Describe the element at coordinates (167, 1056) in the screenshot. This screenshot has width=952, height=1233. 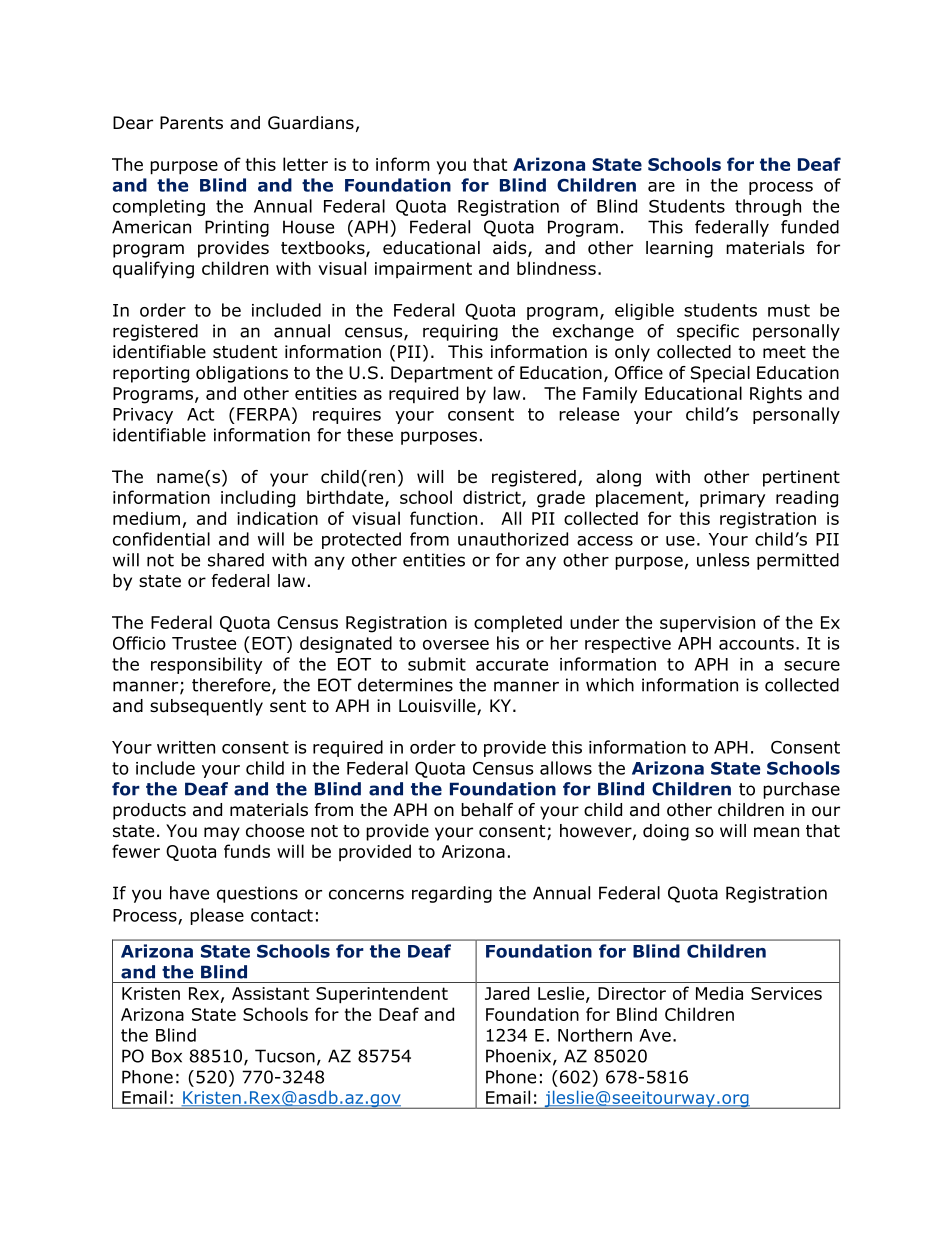
I see `Box` at that location.
